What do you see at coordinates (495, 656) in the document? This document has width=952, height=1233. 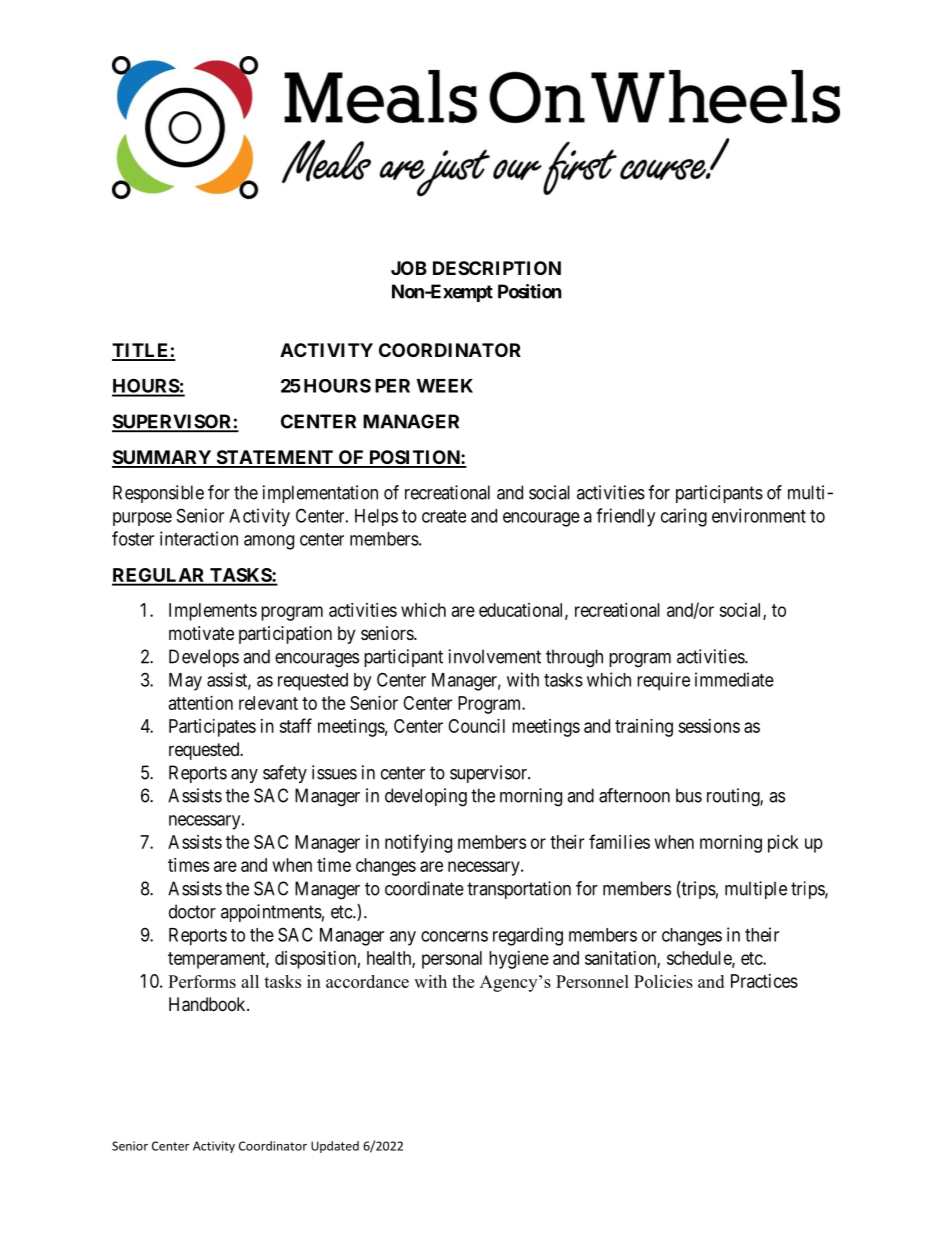 I see `involvement` at bounding box center [495, 656].
